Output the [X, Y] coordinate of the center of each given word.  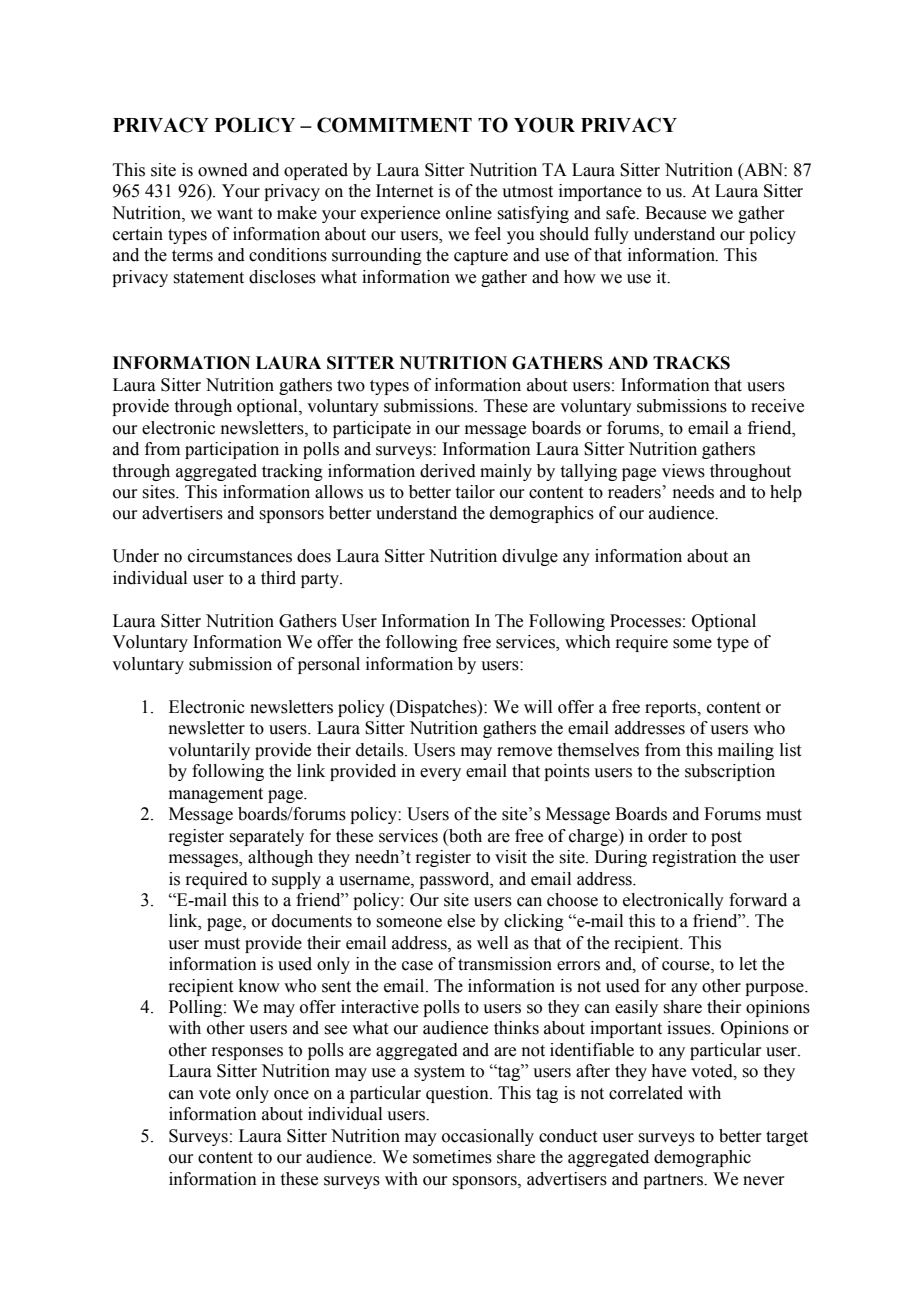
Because [675, 213]
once [291, 1095]
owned [223, 170]
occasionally [488, 1137]
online [469, 213]
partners [674, 1181]
